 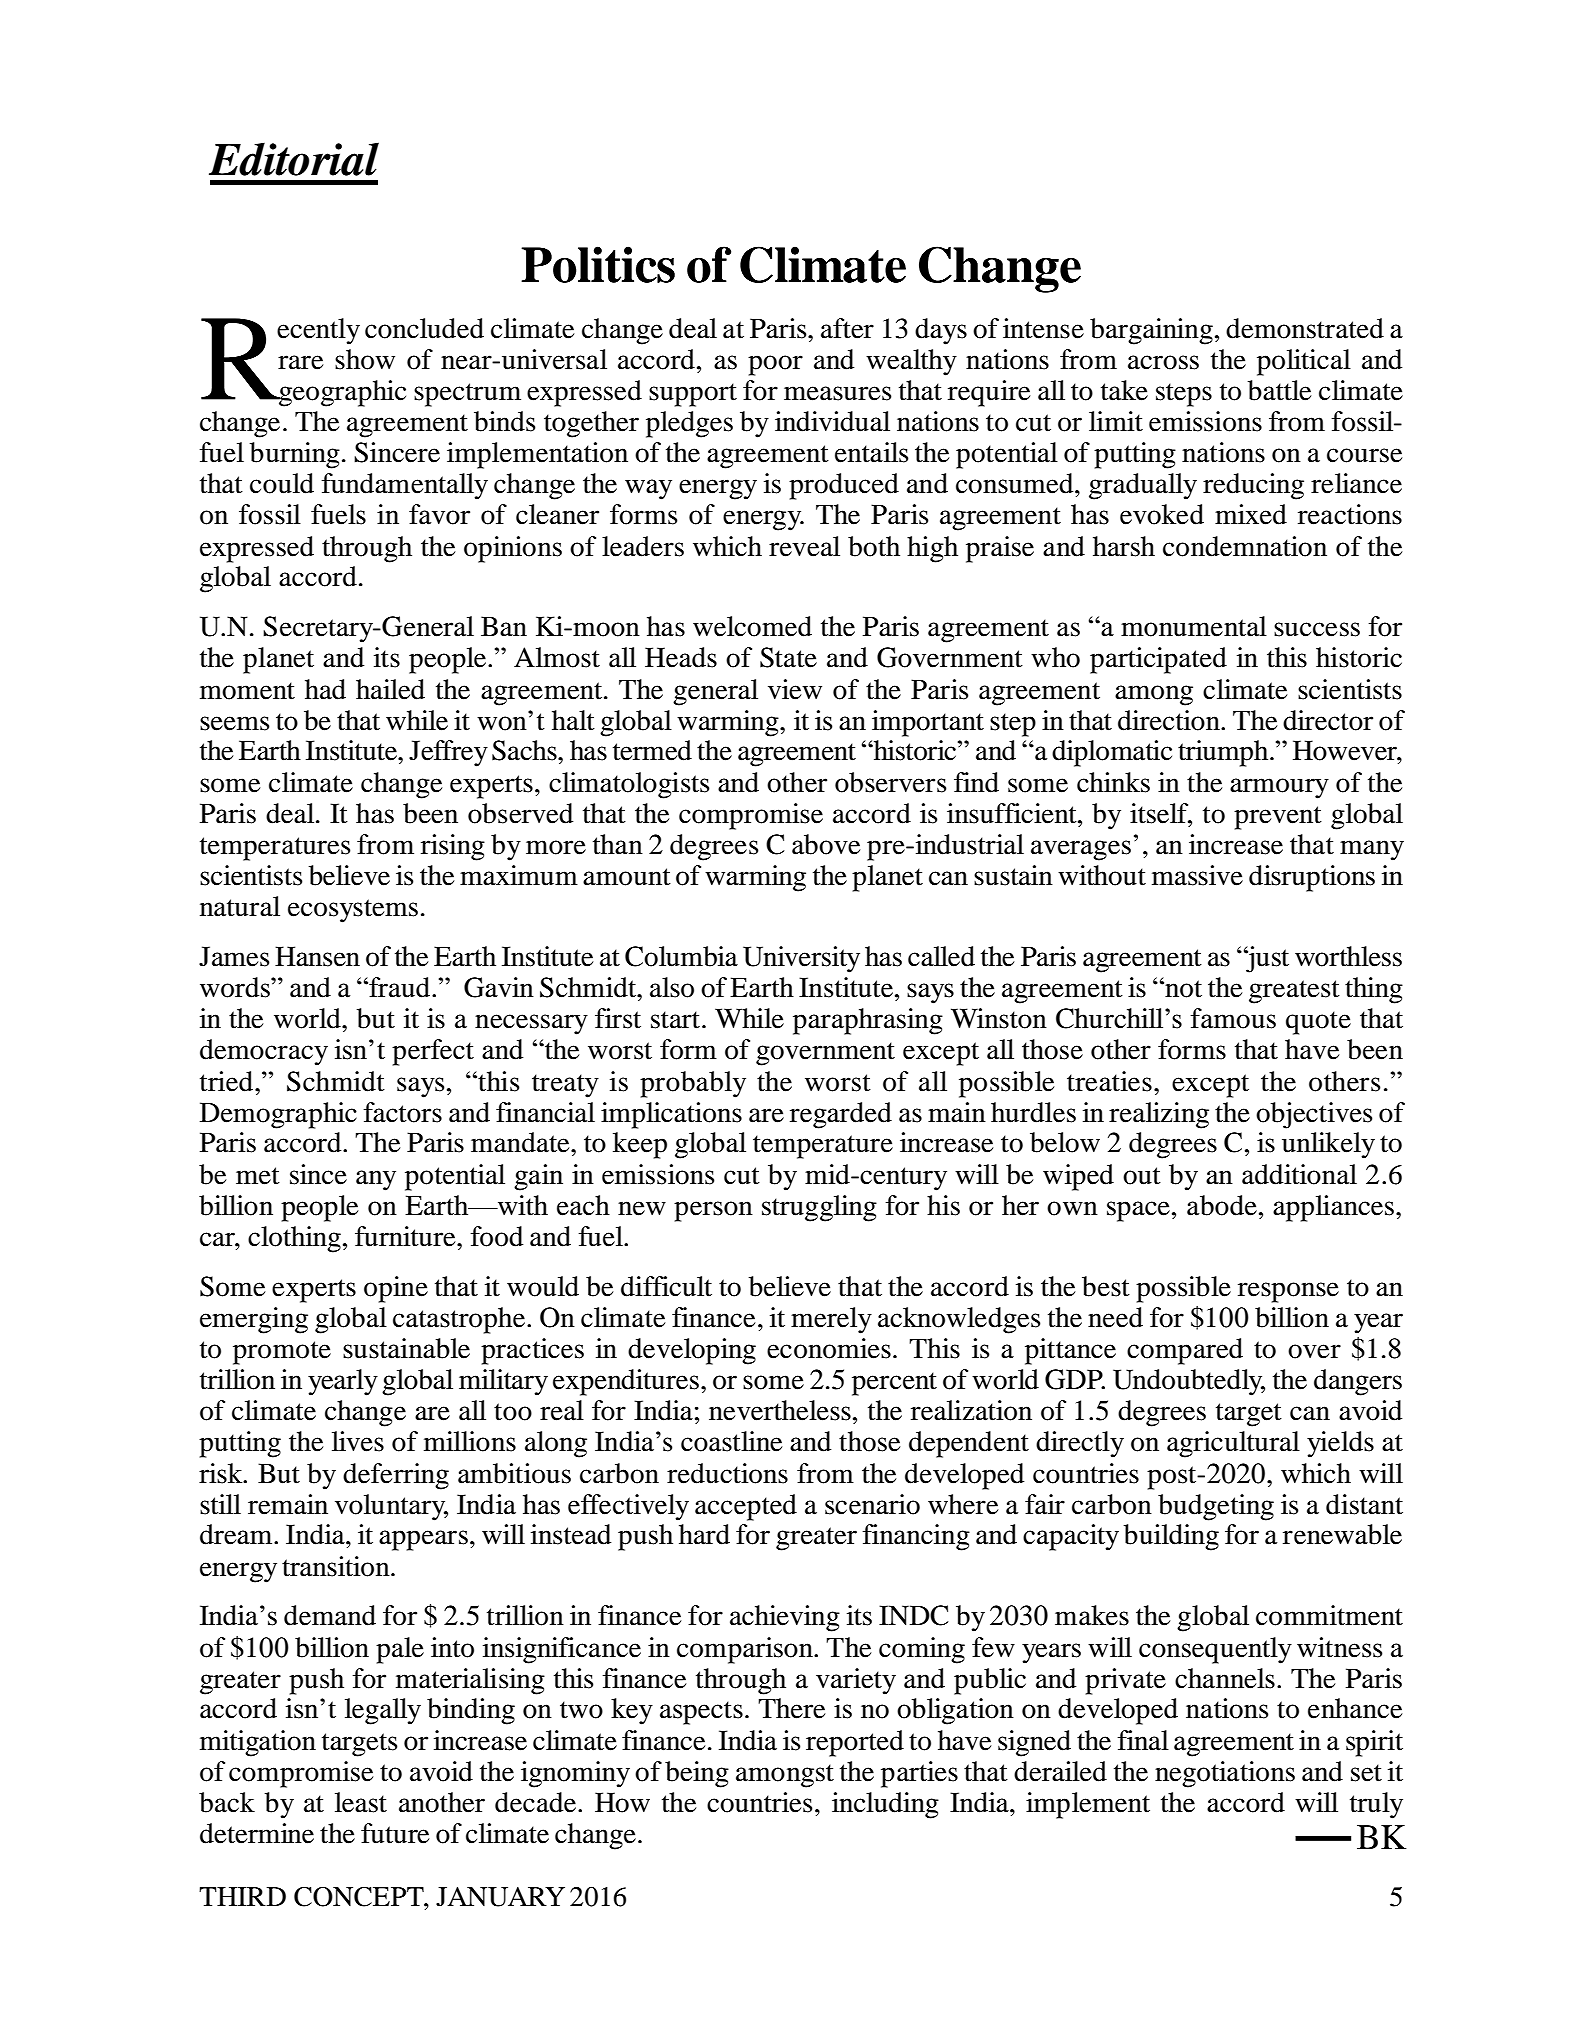 What do you see at coordinates (448, 753) in the screenshot?
I see `Jeffrey` at bounding box center [448, 753].
